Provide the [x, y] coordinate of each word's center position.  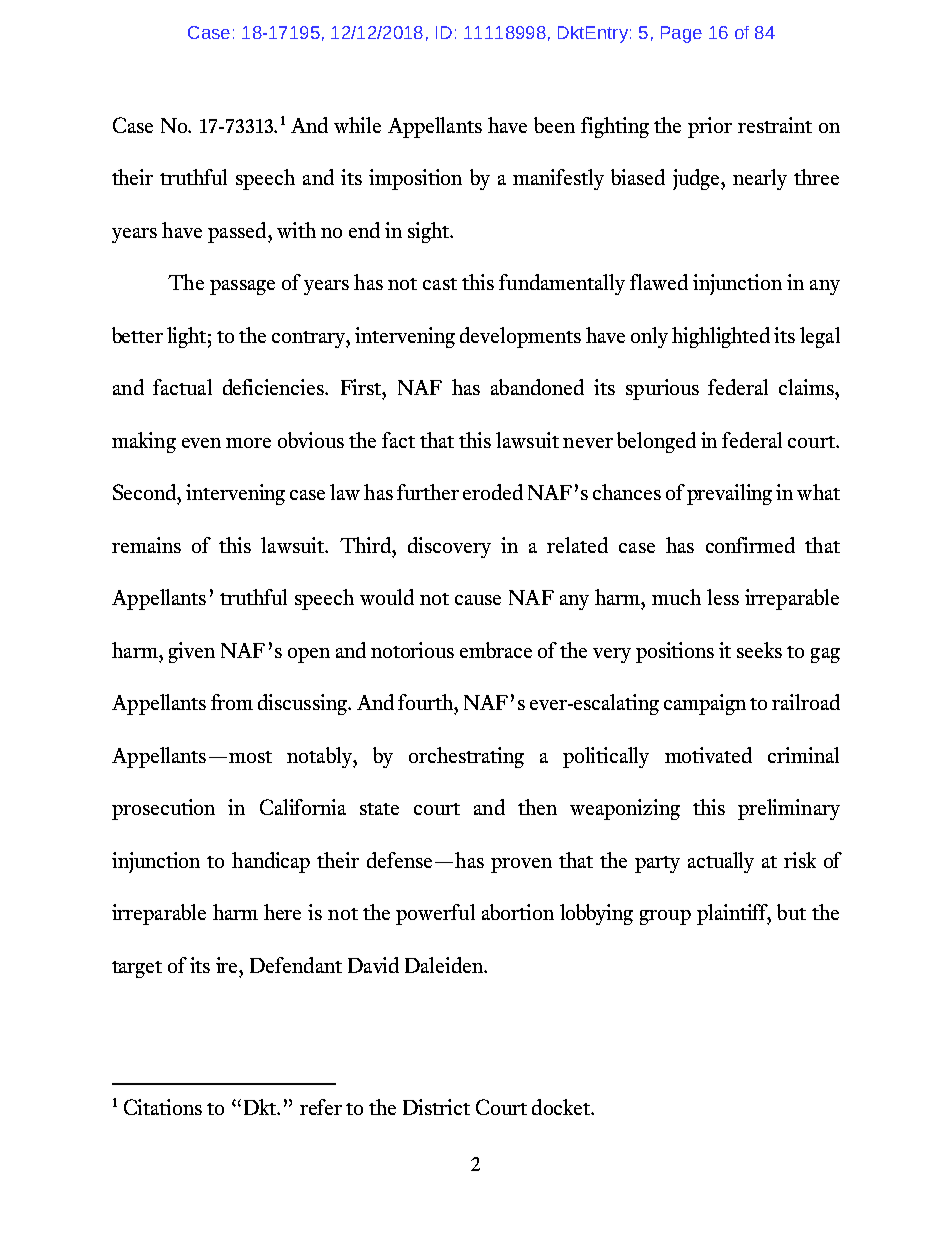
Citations [163, 1107]
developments [520, 337]
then [537, 807]
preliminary [789, 809]
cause [478, 600]
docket [562, 1107]
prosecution [163, 809]
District [436, 1107]
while [357, 125]
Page [681, 34]
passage [242, 287]
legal [820, 337]
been [554, 125]
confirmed [750, 545]
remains [146, 545]
